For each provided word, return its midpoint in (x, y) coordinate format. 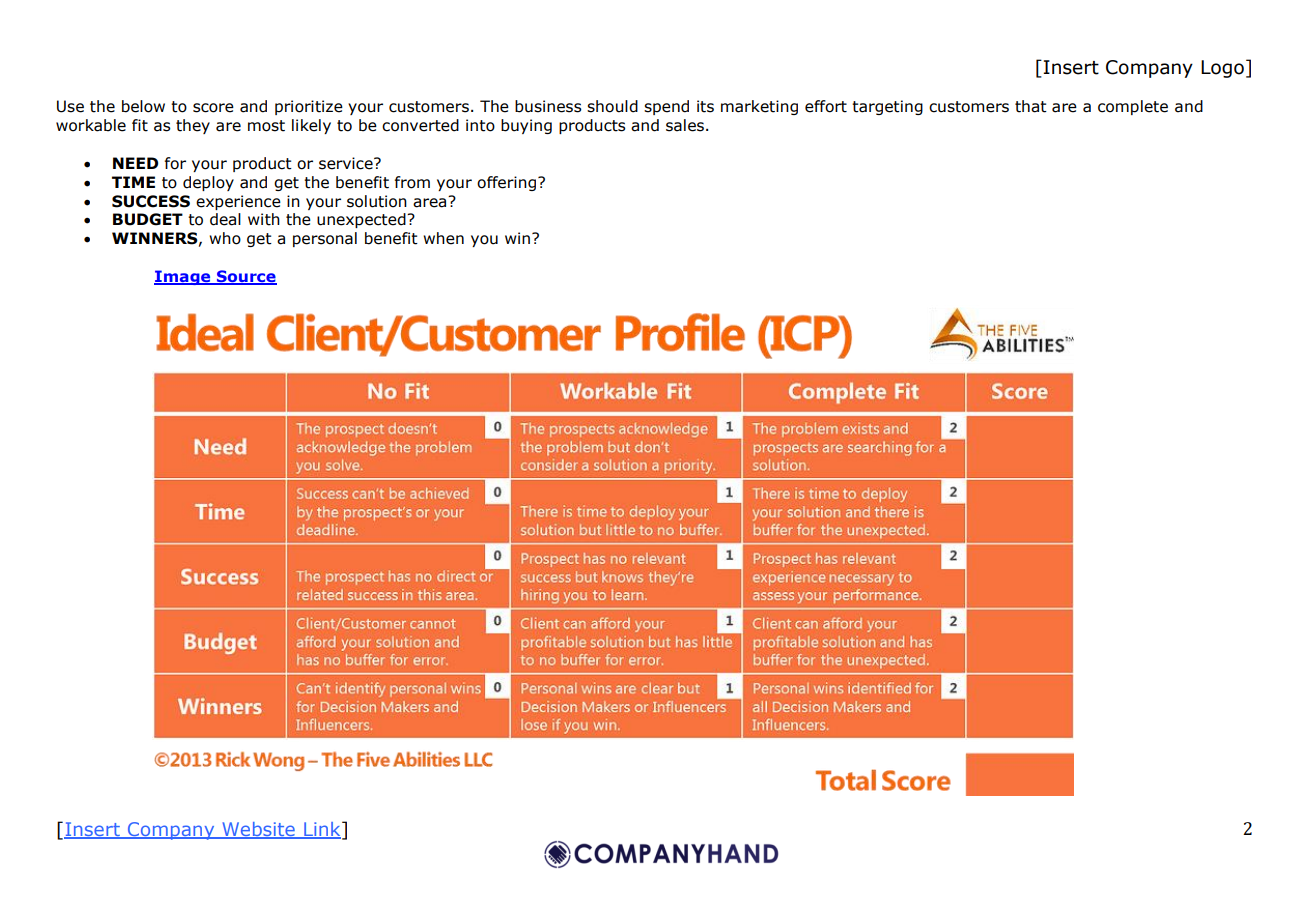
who (225, 238)
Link (322, 829)
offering (506, 183)
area (431, 202)
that (1031, 106)
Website (258, 830)
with (264, 219)
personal (325, 239)
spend (666, 107)
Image (183, 277)
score (213, 108)
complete (1133, 107)
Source (246, 277)
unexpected (362, 220)
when (443, 238)
